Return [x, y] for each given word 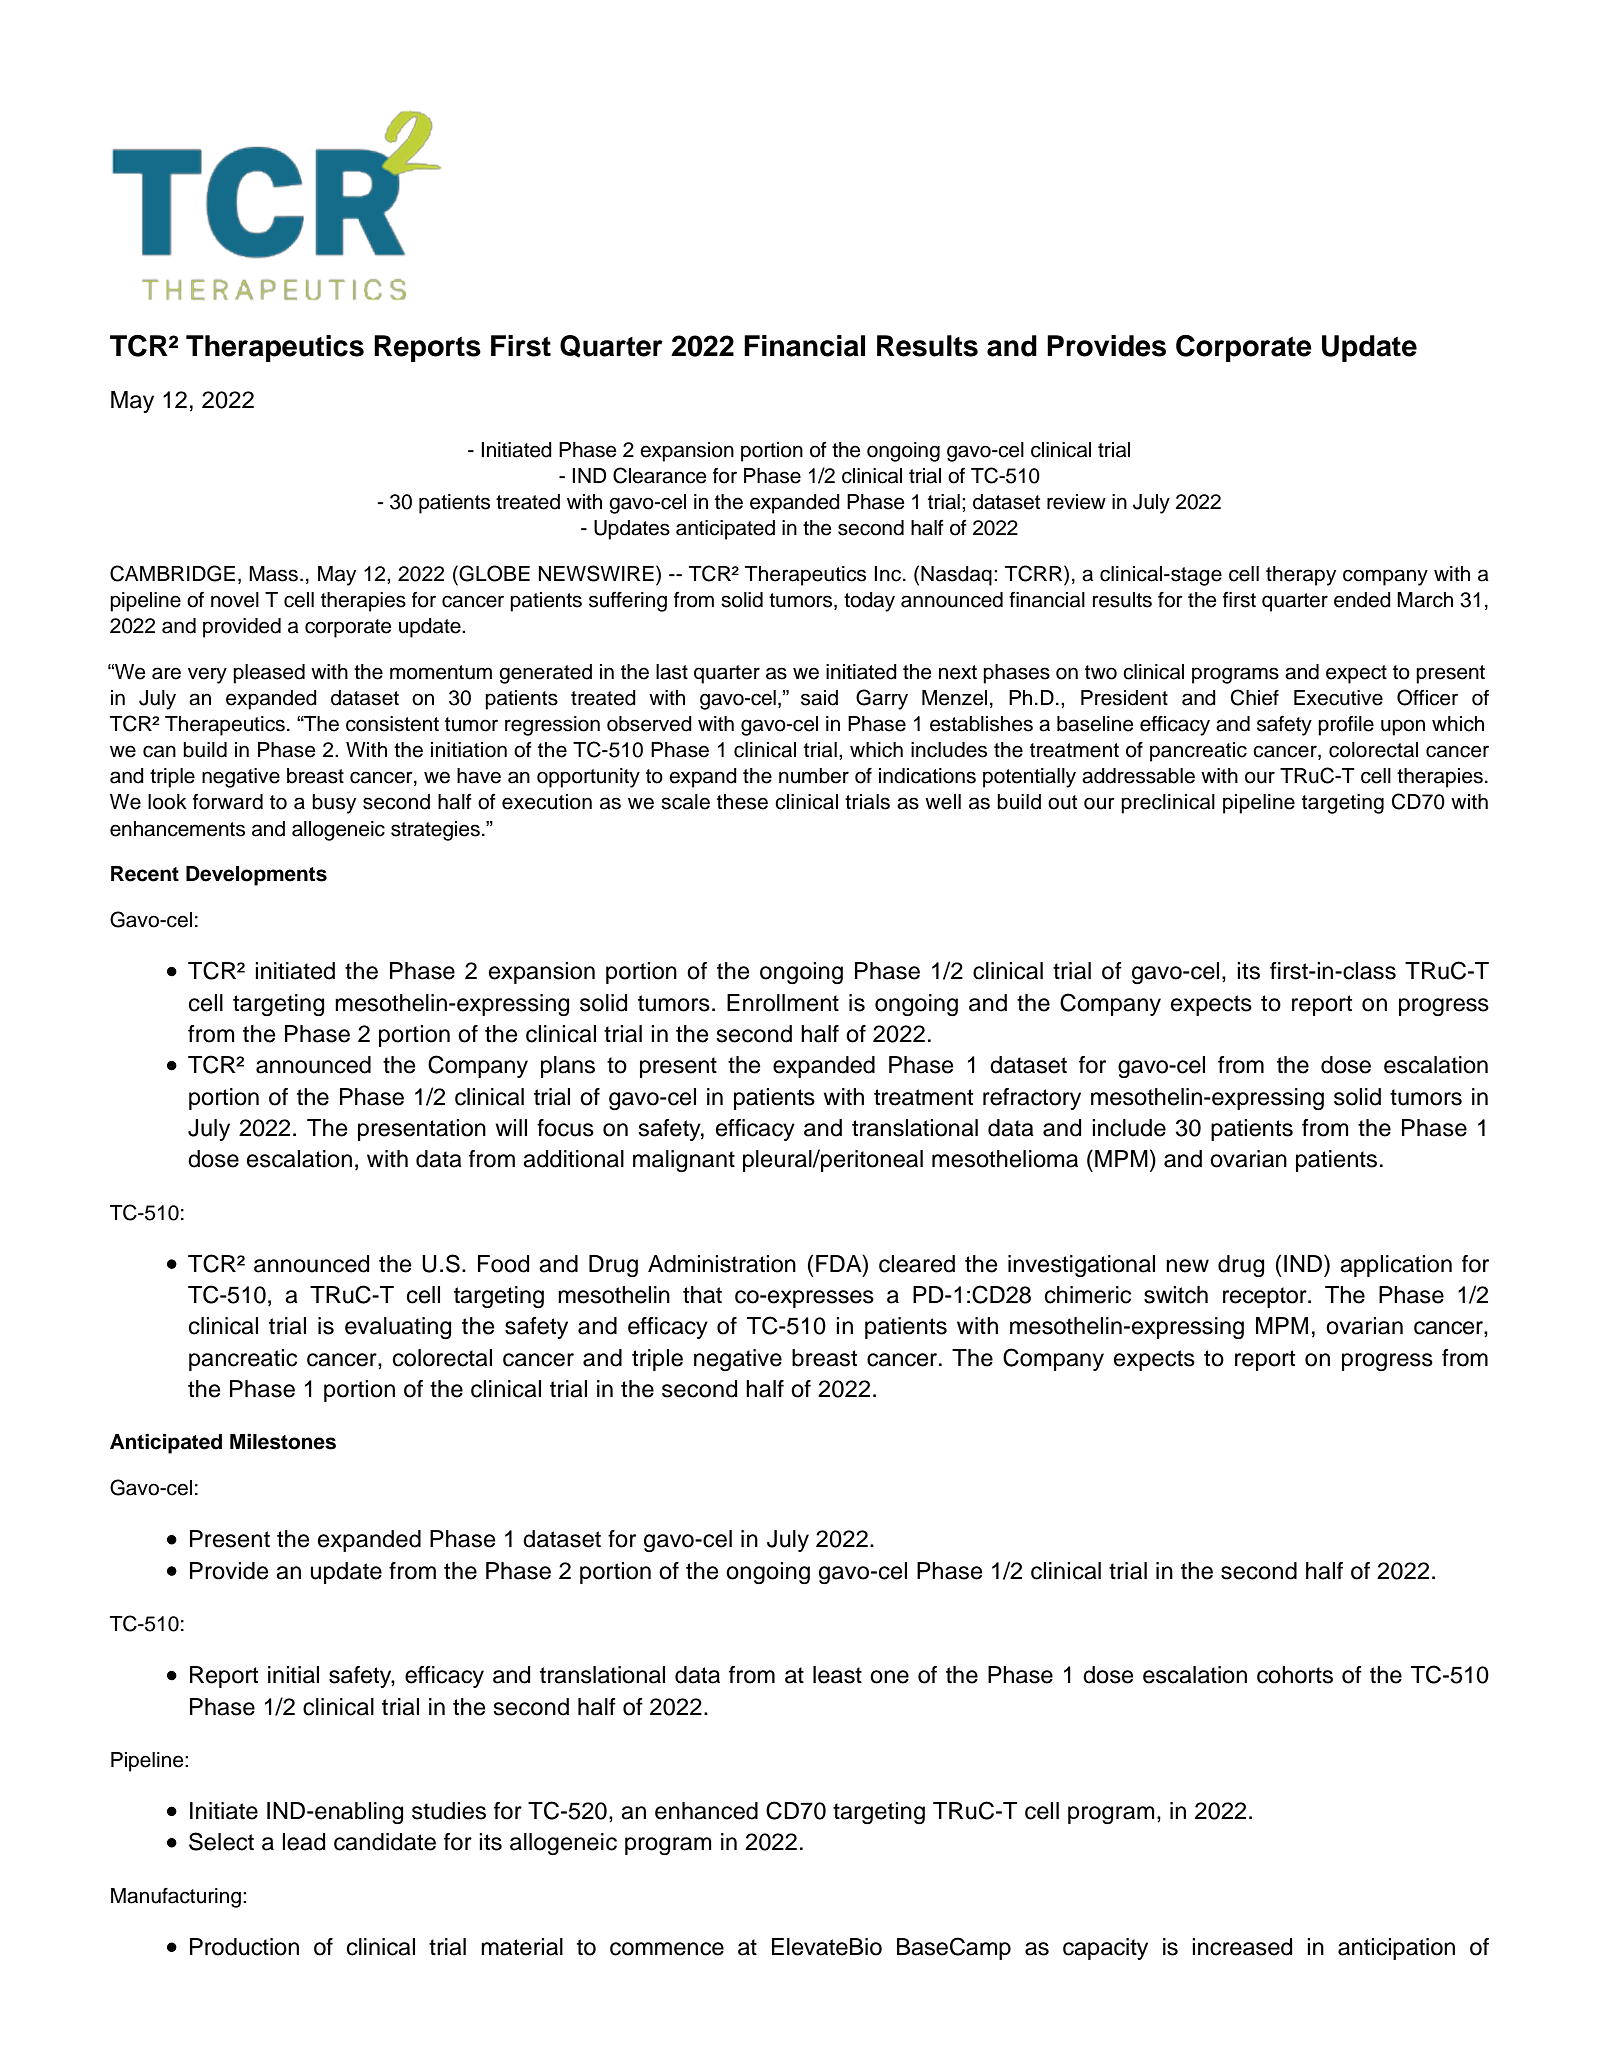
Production [244, 1947]
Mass [273, 574]
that [702, 1295]
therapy [1301, 576]
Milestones [283, 1442]
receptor [1266, 1297]
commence [667, 1949]
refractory [1032, 1099]
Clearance [660, 475]
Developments [256, 876]
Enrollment [783, 1003]
